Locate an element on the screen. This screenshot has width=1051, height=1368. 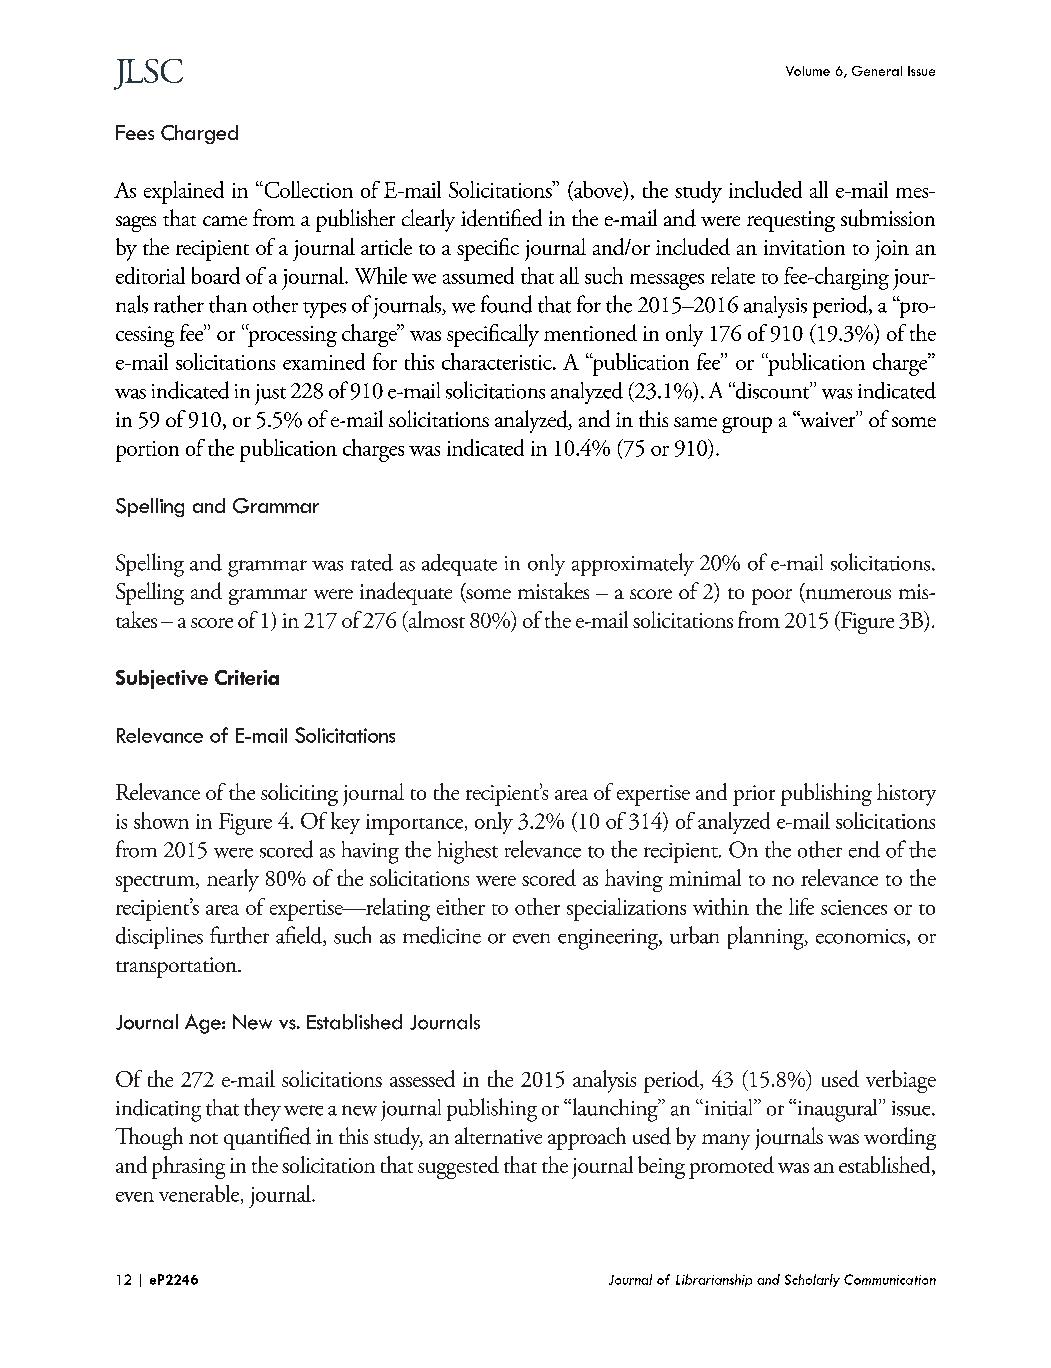
Fees is located at coordinates (135, 132).
